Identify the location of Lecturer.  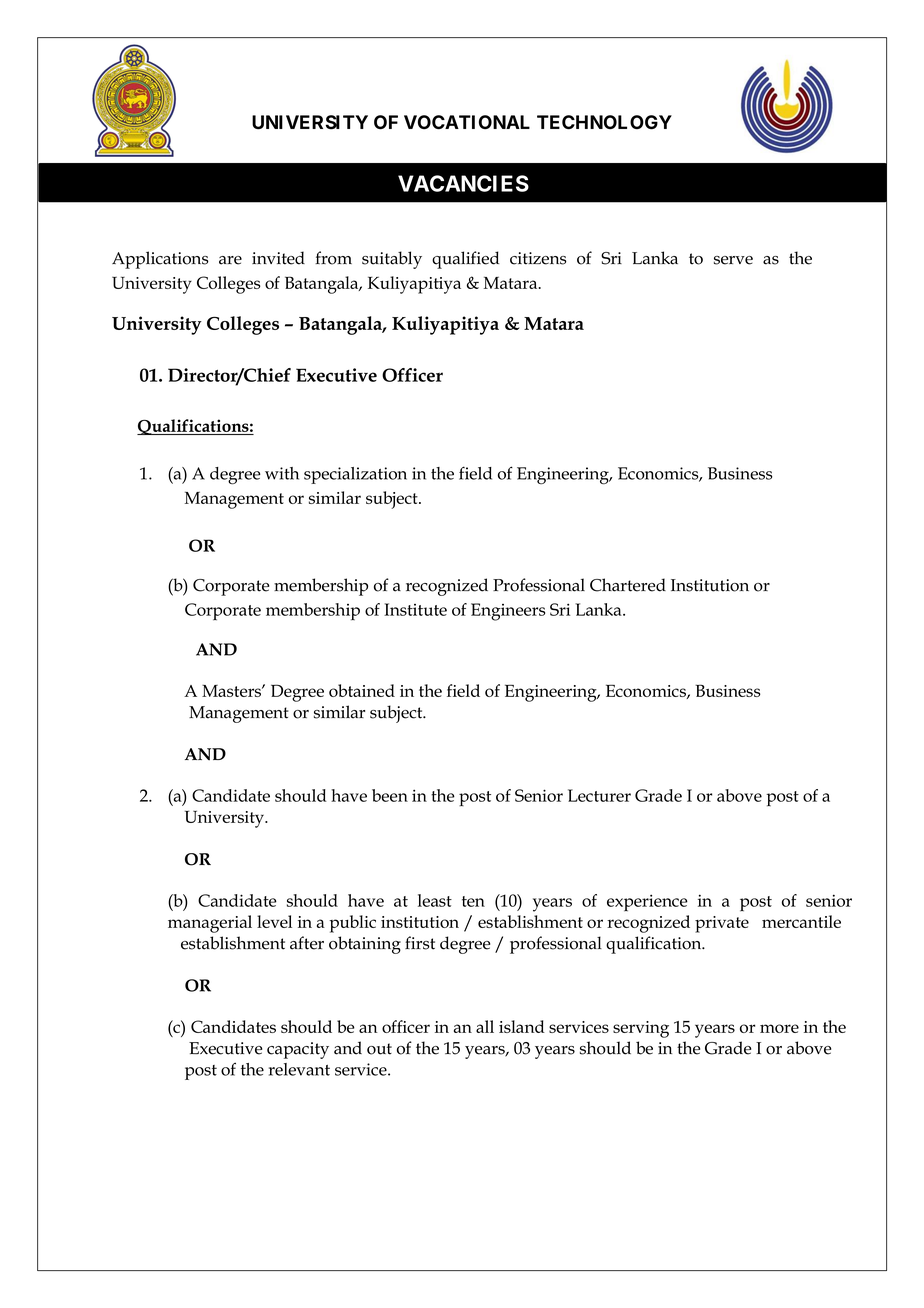
(599, 795).
